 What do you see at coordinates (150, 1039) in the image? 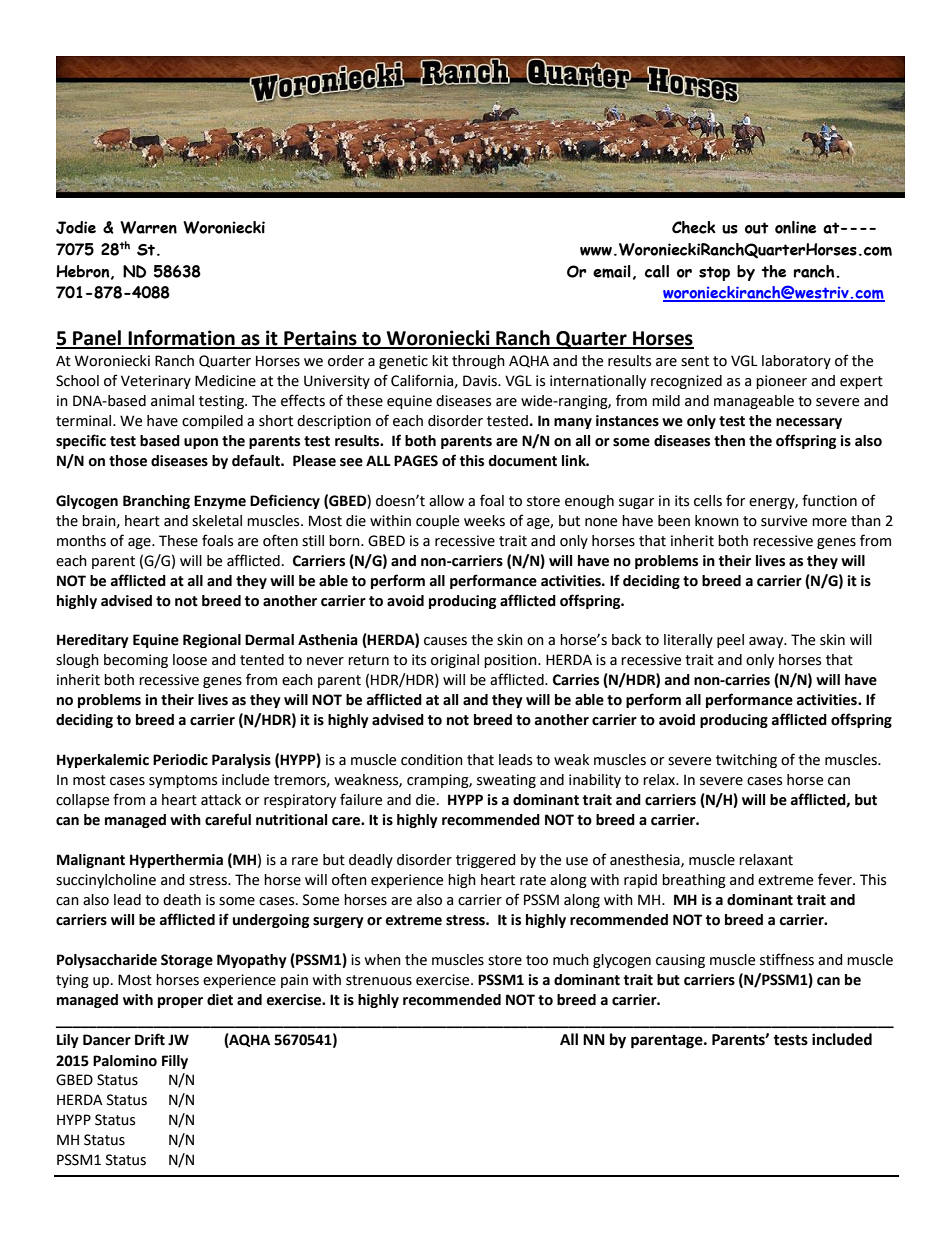
I see `Drift` at bounding box center [150, 1039].
